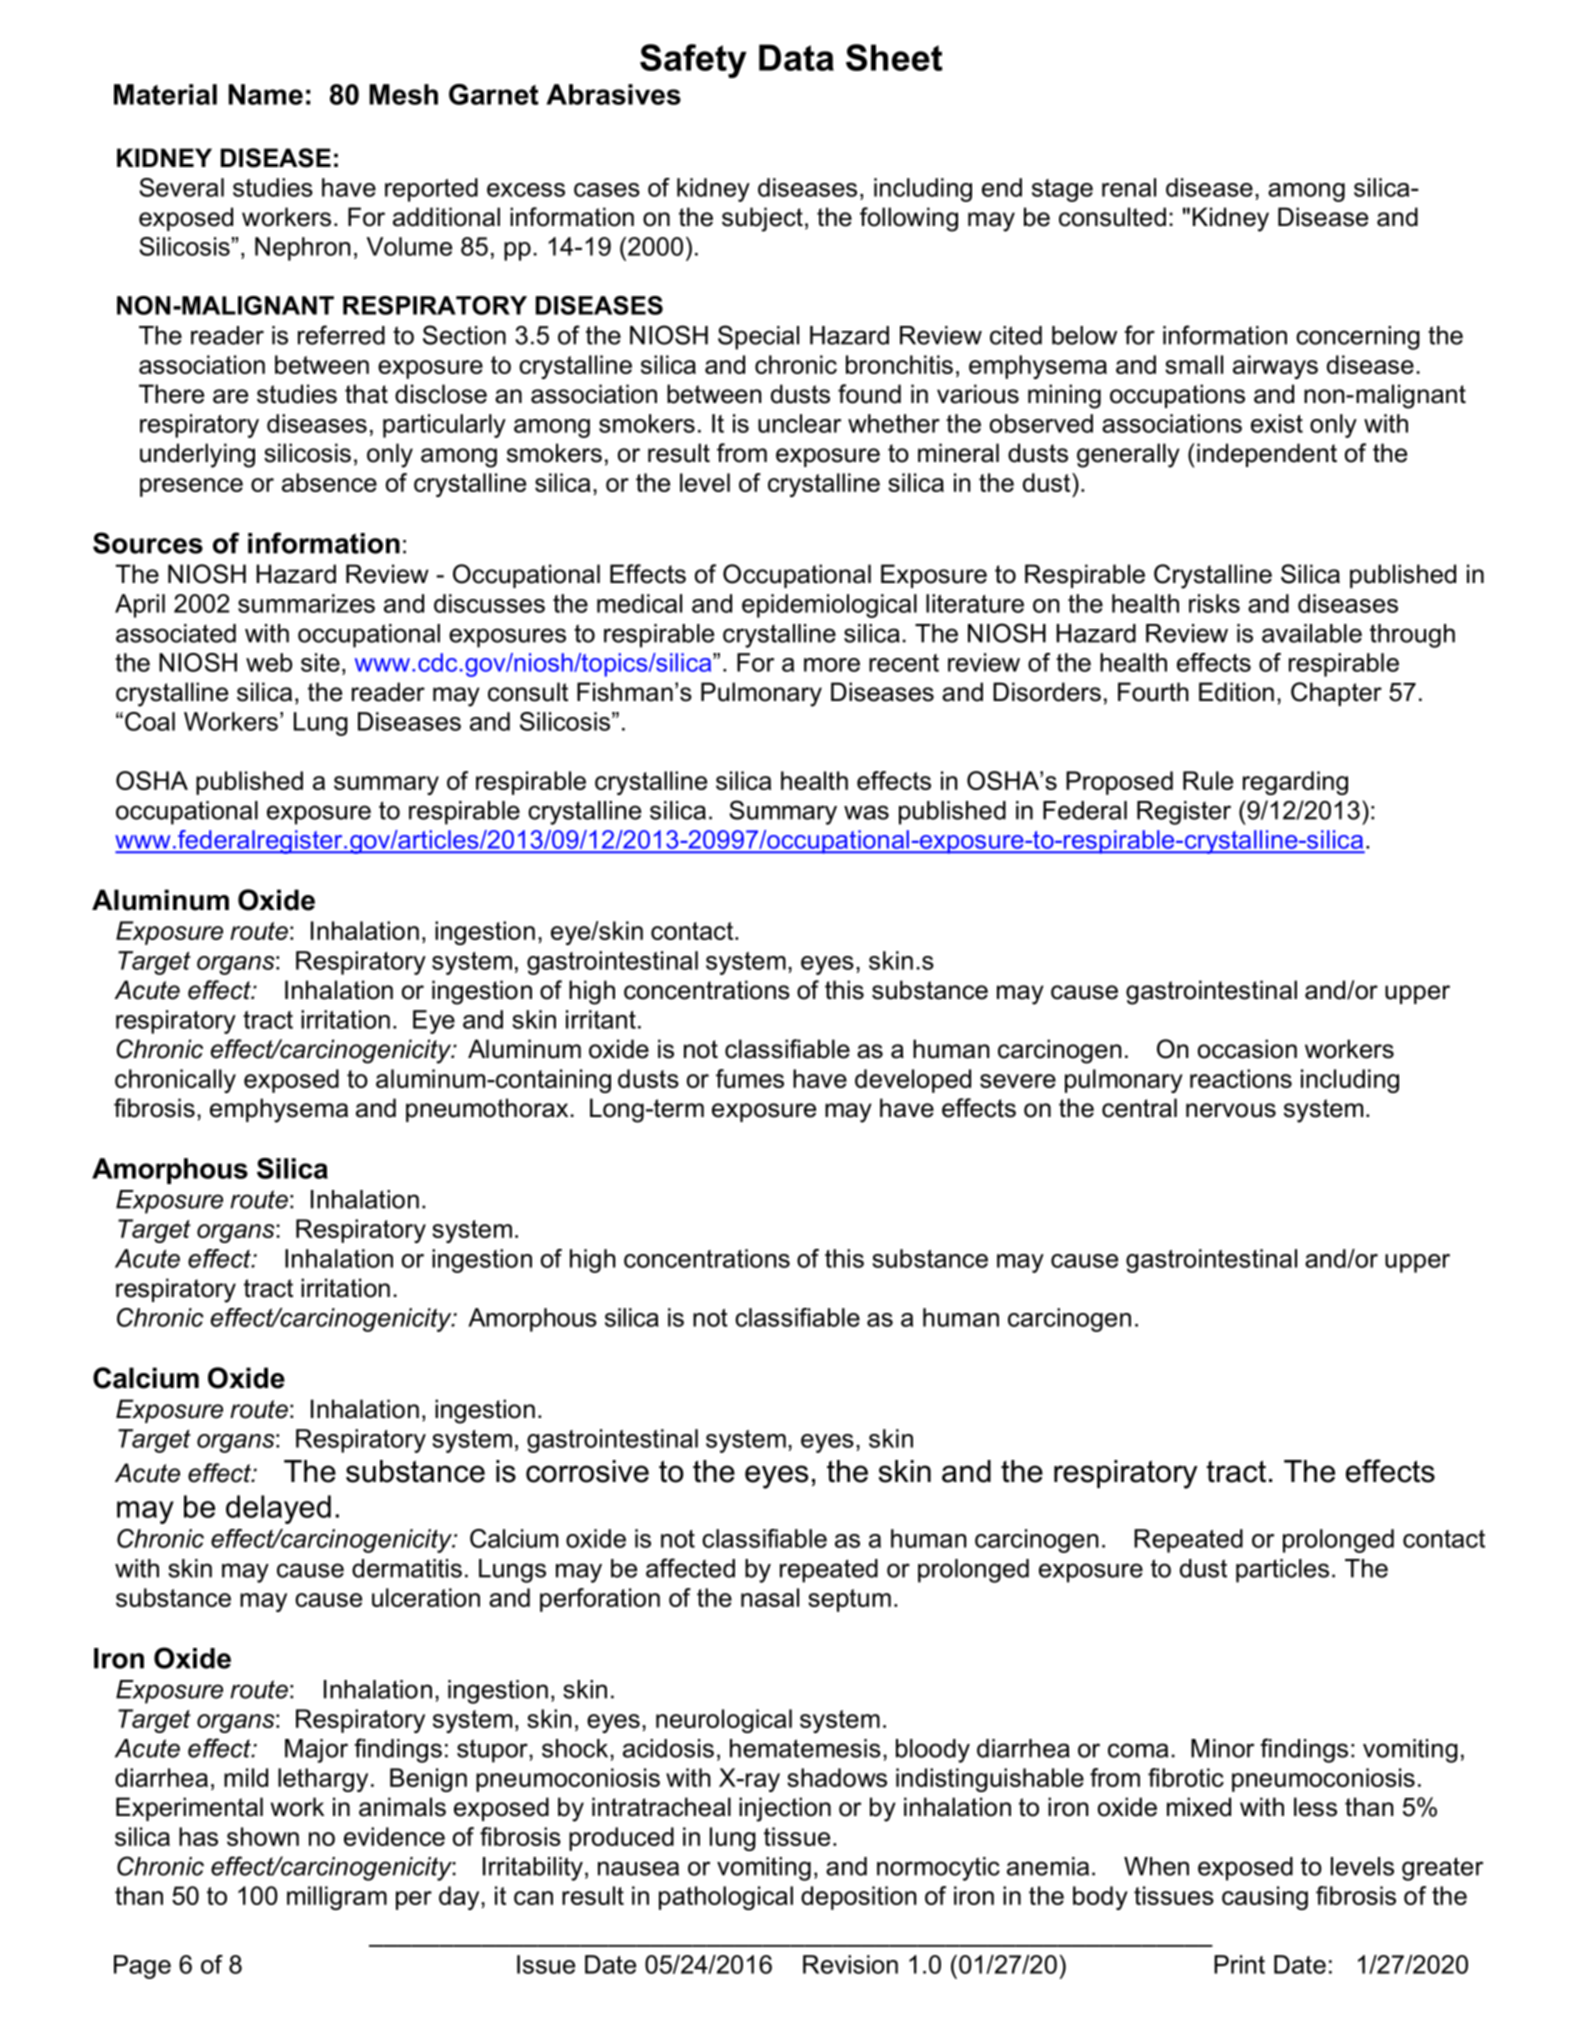 The image size is (1570, 2032). I want to click on fumes, so click(750, 1078).
